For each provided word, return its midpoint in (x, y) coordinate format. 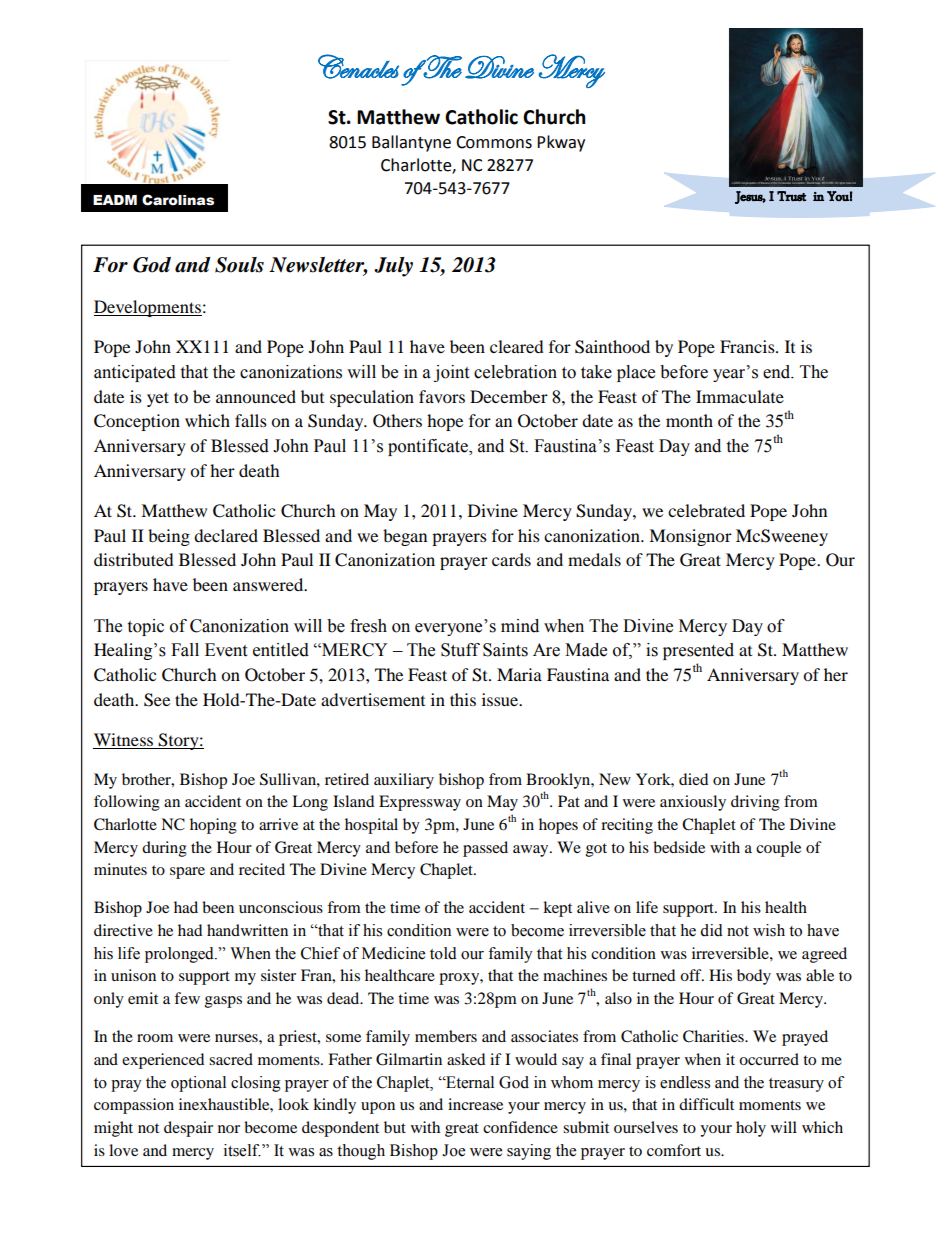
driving (755, 803)
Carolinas (178, 200)
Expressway (420, 803)
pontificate (429, 447)
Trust (791, 196)
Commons (494, 142)
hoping (213, 826)
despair (188, 1129)
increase (475, 1104)
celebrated (706, 510)
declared (226, 535)
